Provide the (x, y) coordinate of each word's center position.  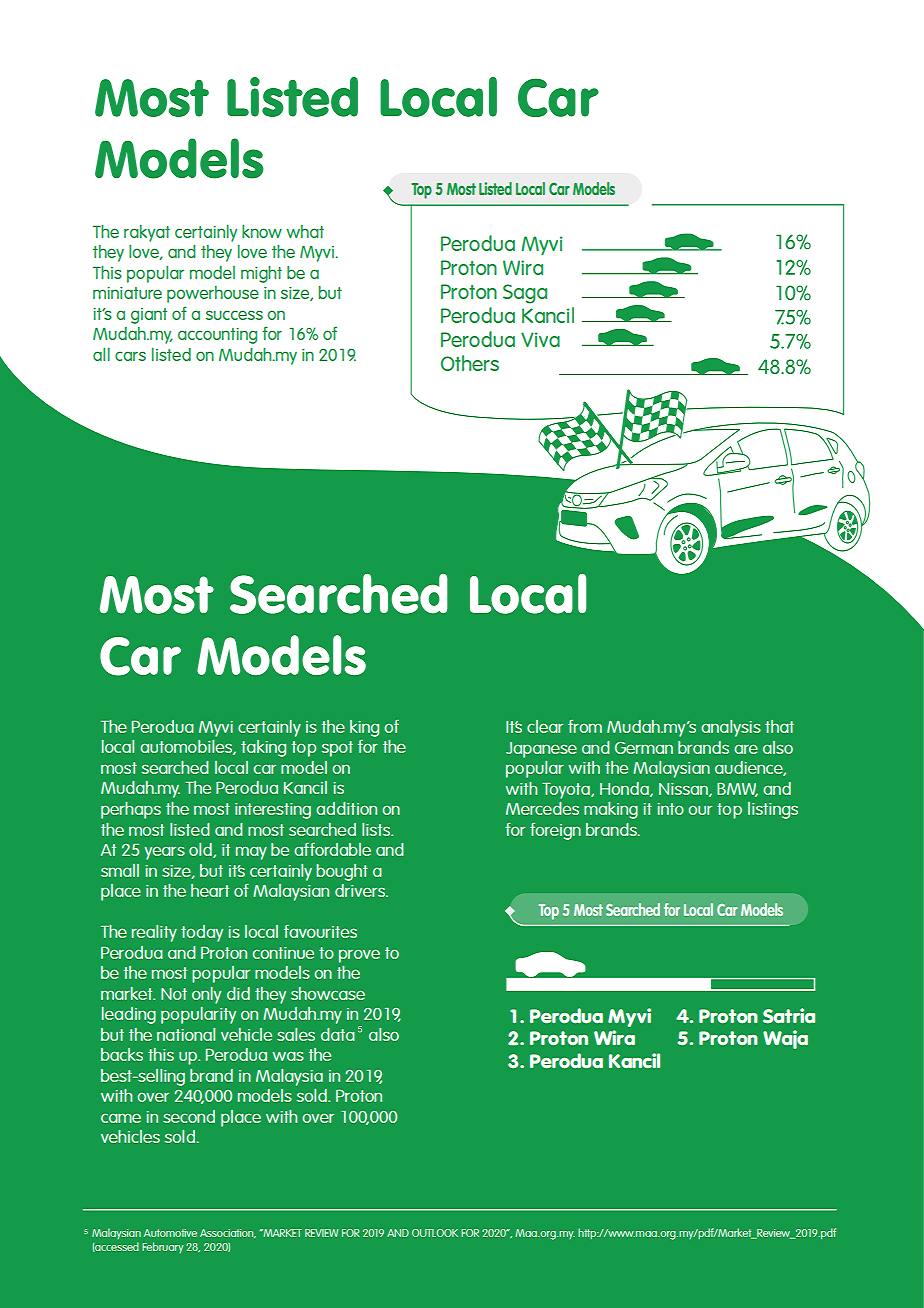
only (206, 995)
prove (359, 956)
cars (130, 356)
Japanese (541, 750)
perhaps (131, 810)
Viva (540, 339)
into (670, 809)
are (746, 749)
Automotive (170, 1233)
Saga (525, 294)
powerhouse (213, 294)
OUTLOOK (435, 1233)
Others (470, 363)
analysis (731, 728)
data (338, 1034)
